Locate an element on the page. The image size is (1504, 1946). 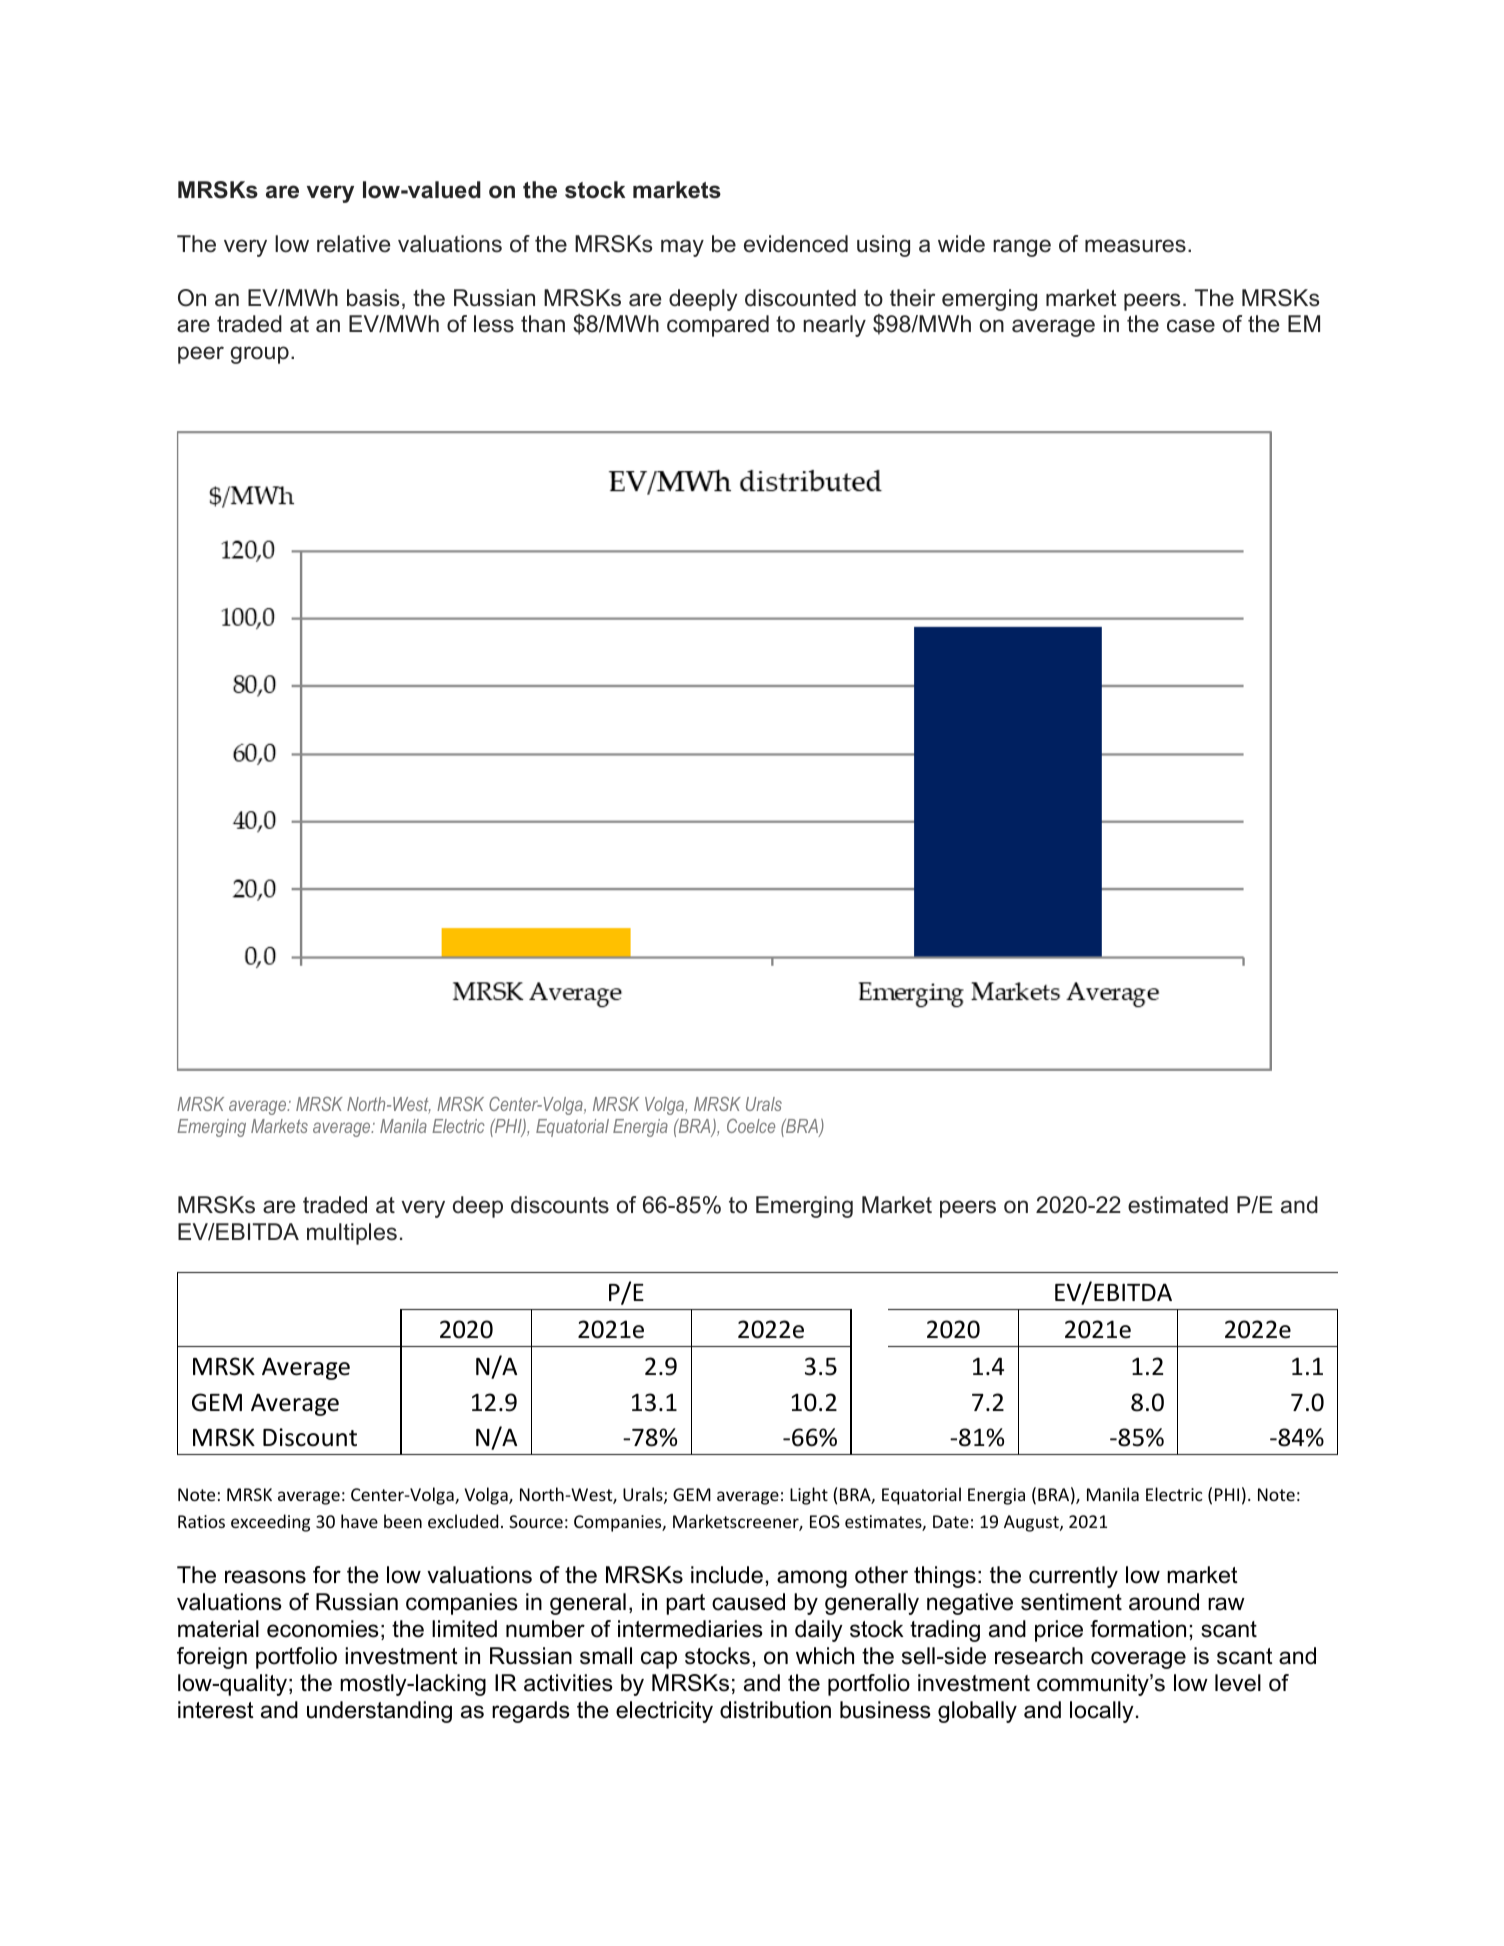
nearly is located at coordinates (834, 326).
